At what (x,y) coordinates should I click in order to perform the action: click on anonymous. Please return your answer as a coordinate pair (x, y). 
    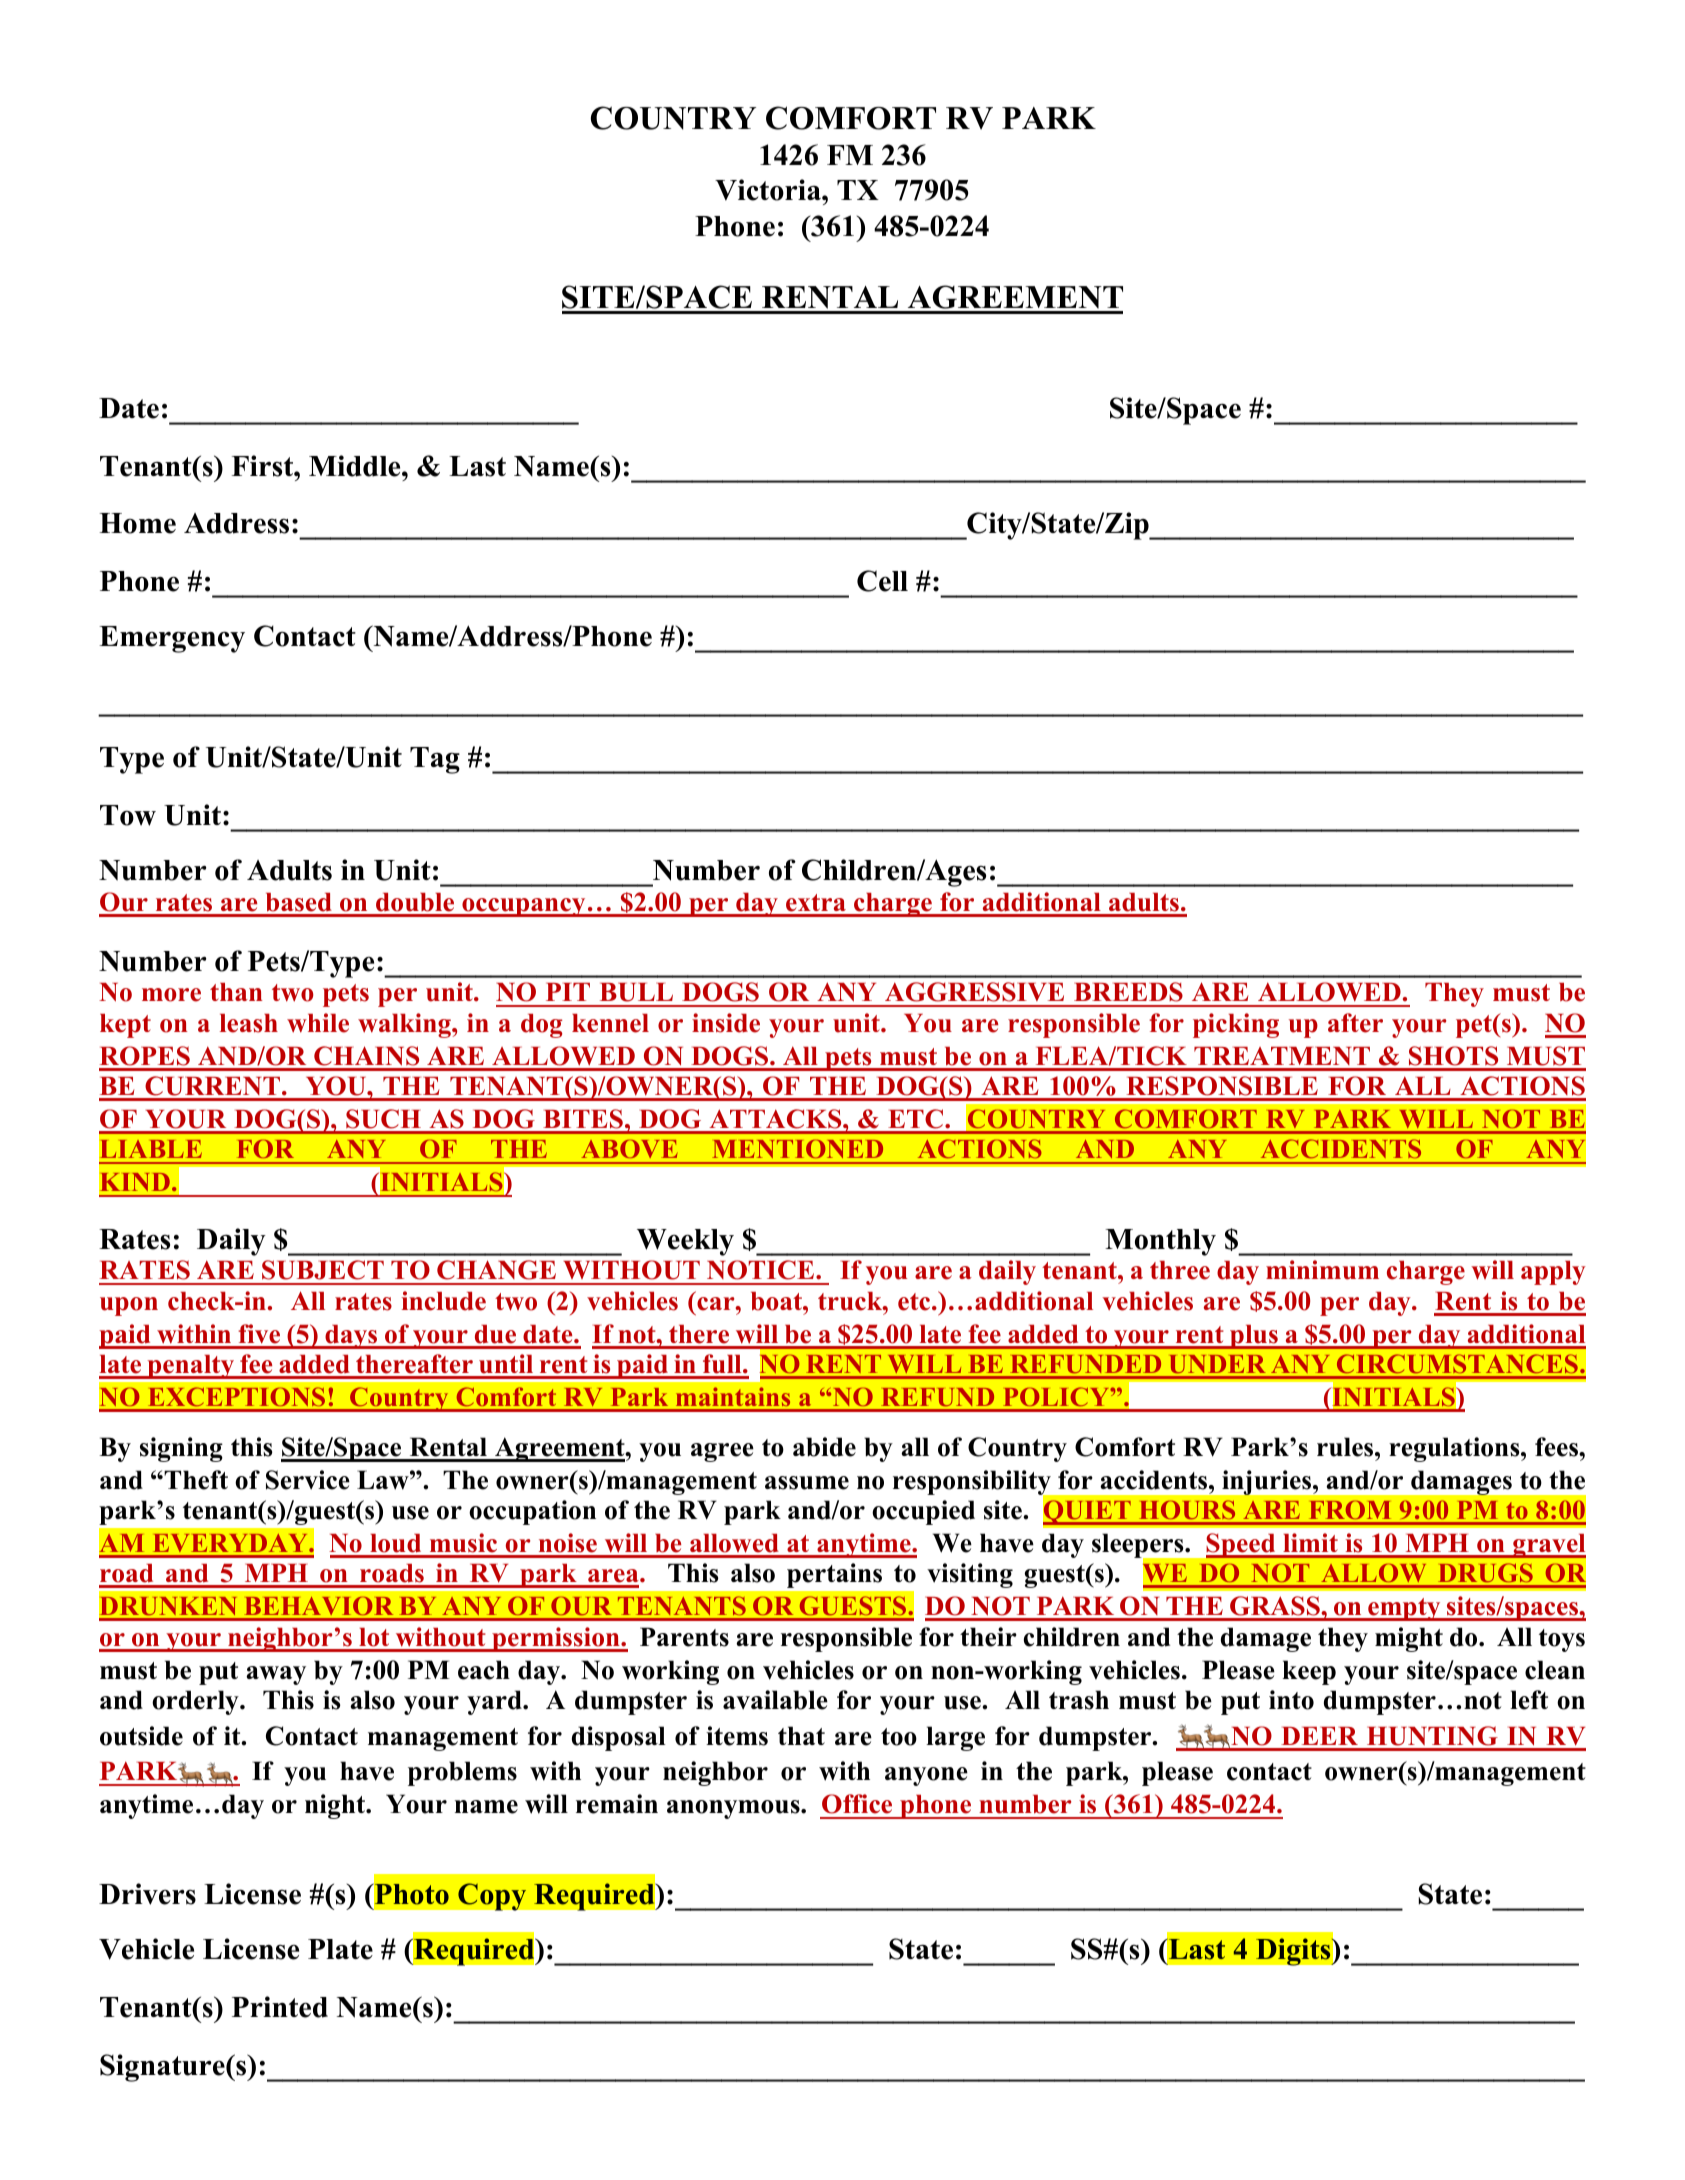
    Looking at the image, I should click on (734, 1809).
